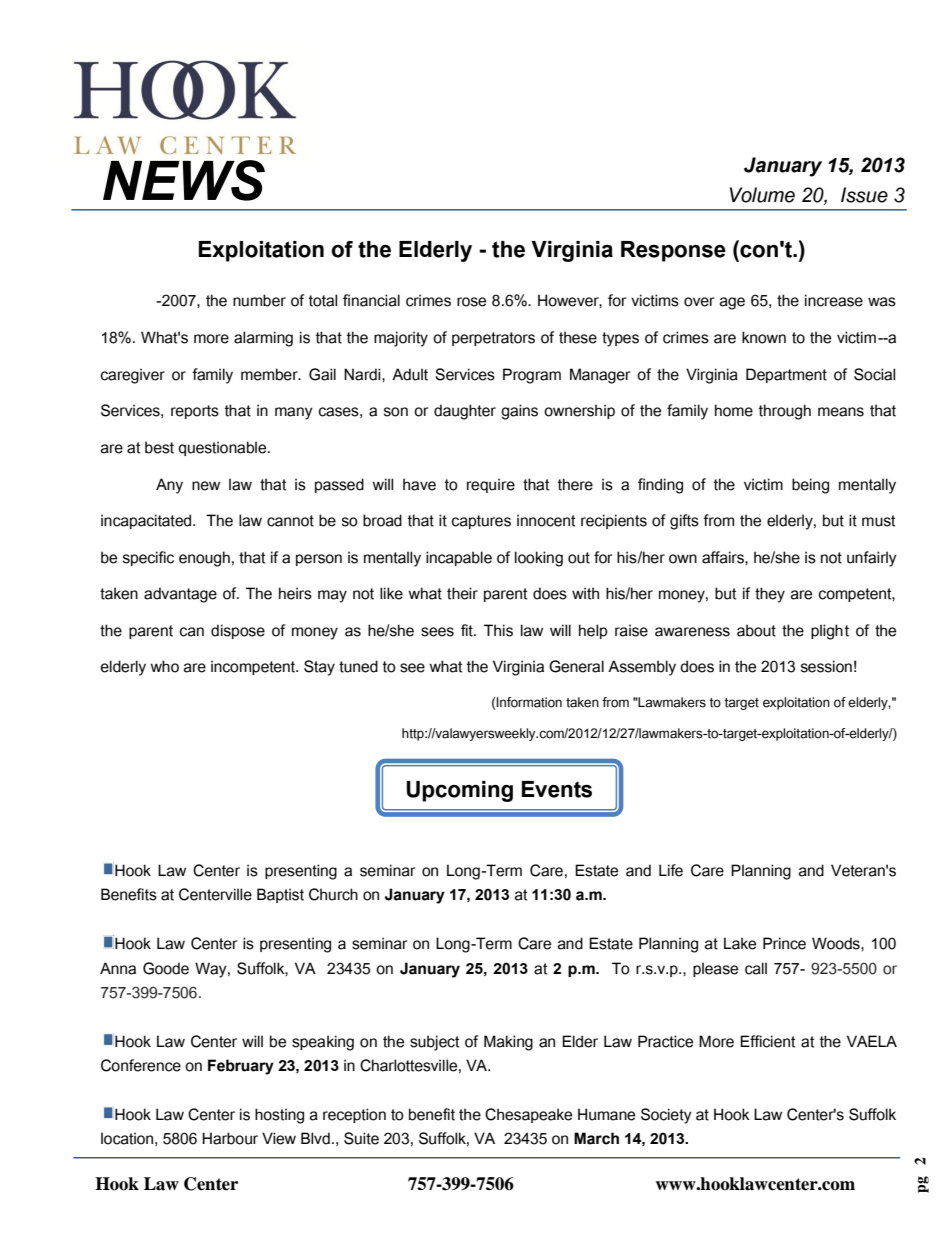 The width and height of the document is (952, 1233). I want to click on through, so click(785, 412).
